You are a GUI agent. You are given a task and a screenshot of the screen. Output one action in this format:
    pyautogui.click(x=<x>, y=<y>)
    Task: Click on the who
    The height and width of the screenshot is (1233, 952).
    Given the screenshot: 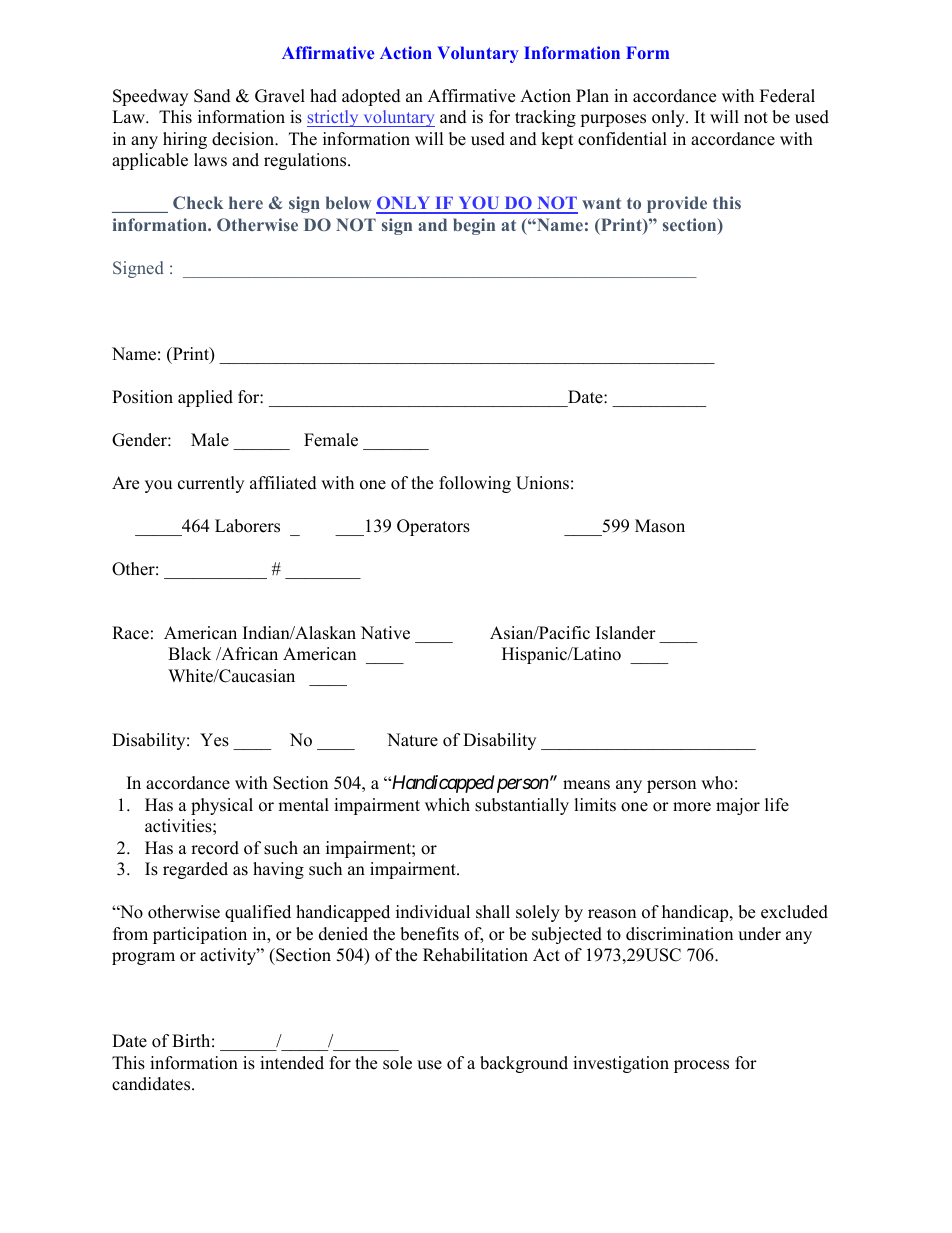 What is the action you would take?
    pyautogui.click(x=717, y=783)
